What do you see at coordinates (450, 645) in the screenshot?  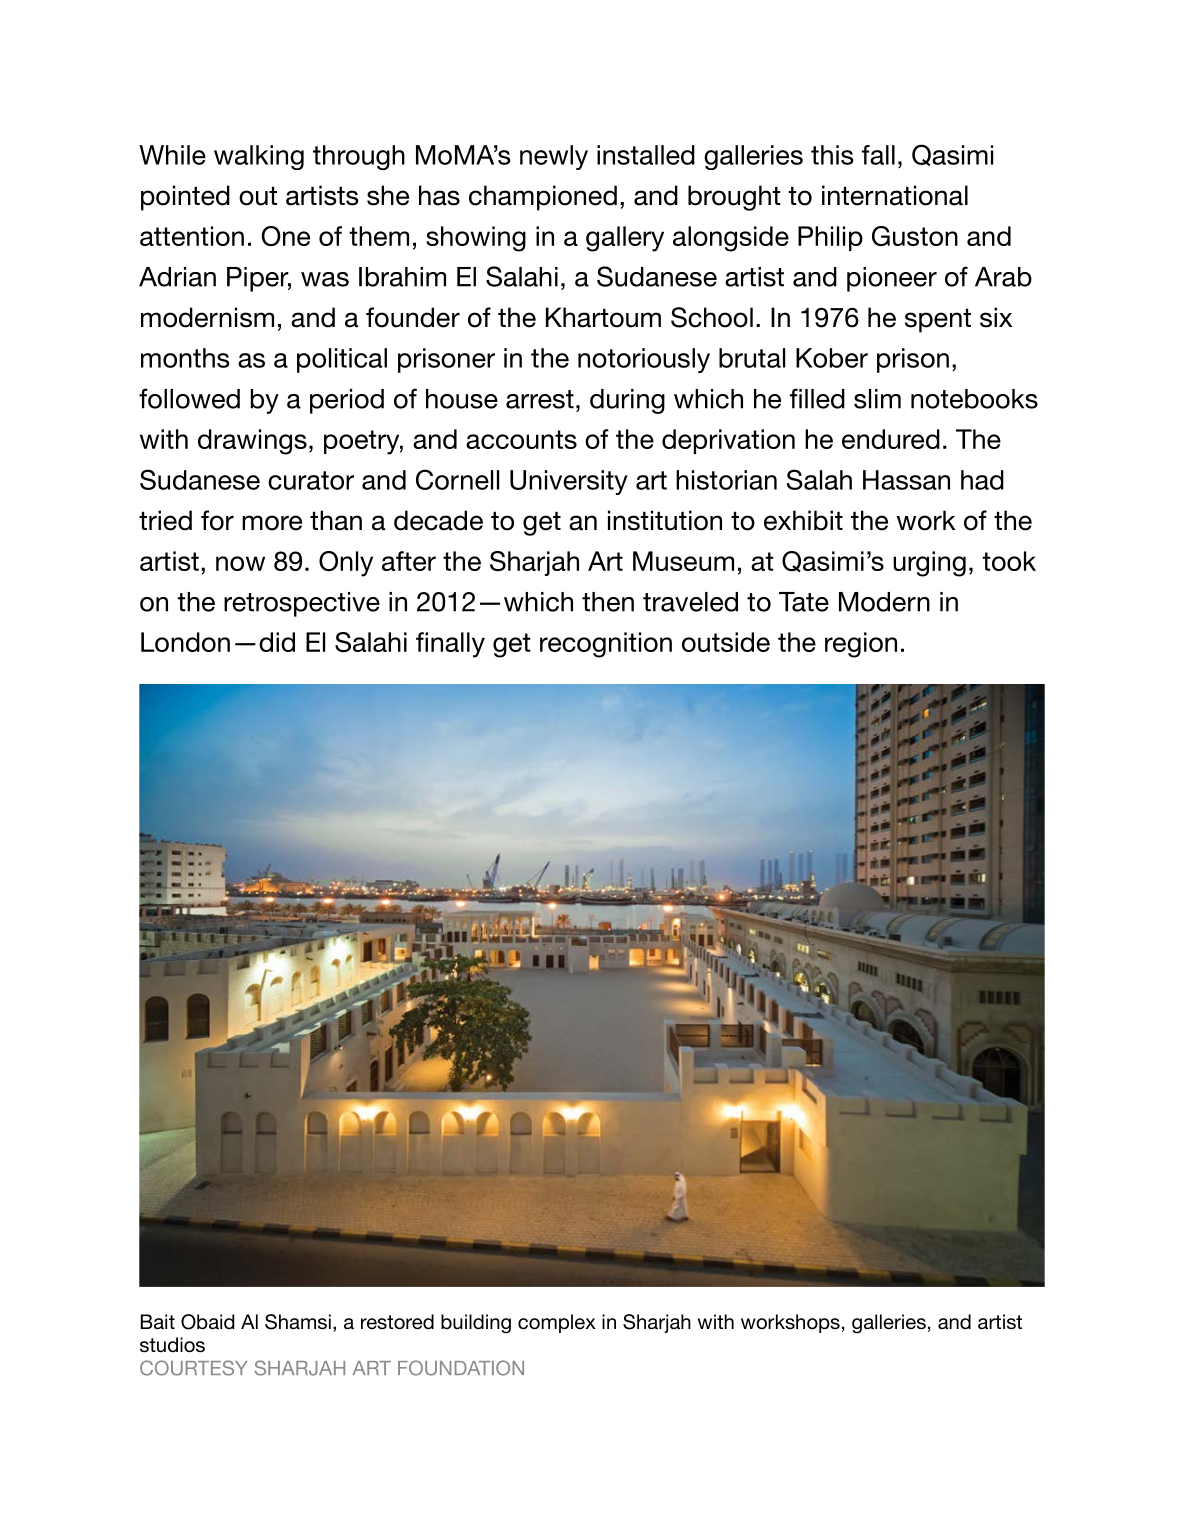 I see `finally` at bounding box center [450, 645].
